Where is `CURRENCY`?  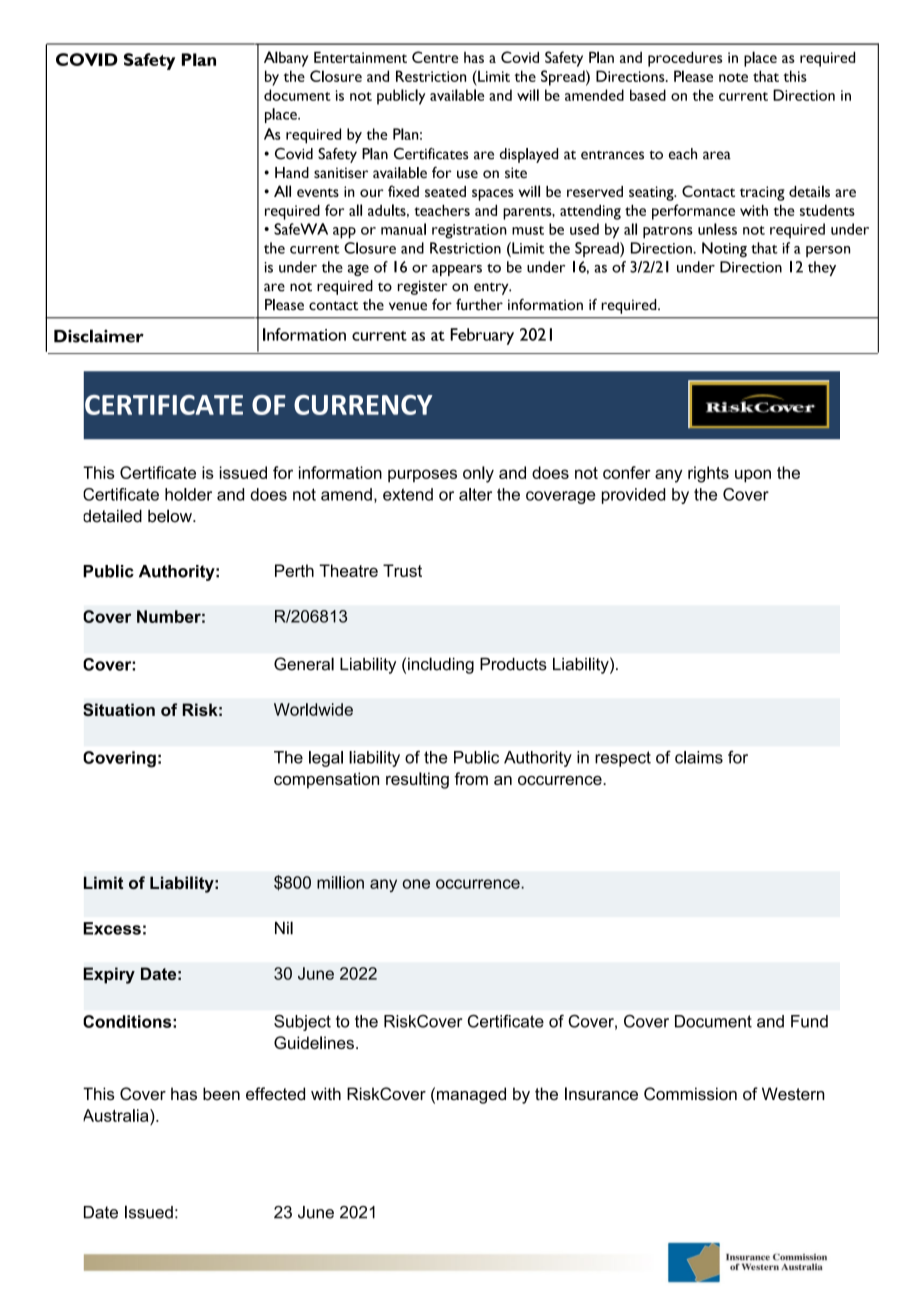
CURRENCY is located at coordinates (363, 405).
